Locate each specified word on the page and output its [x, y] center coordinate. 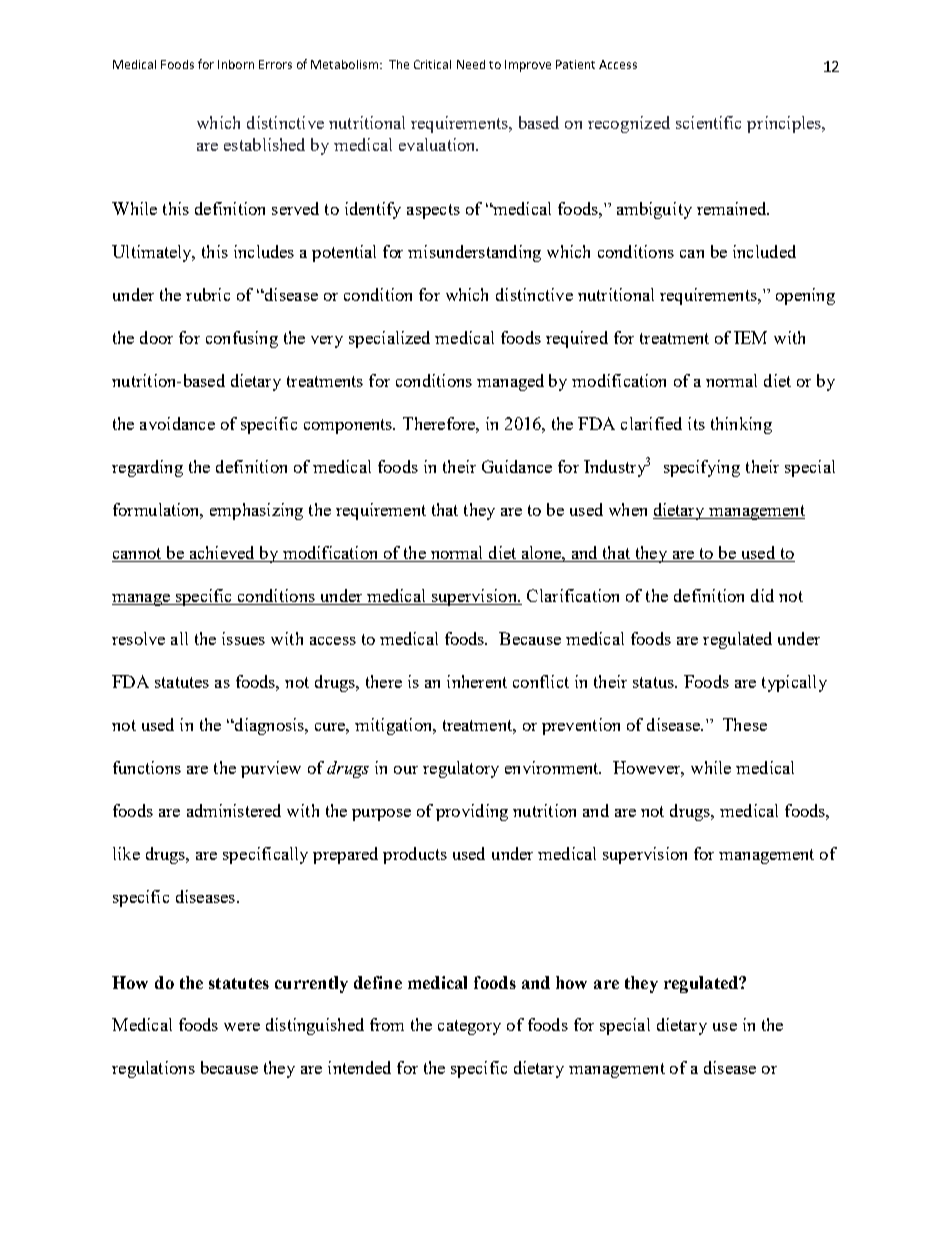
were [242, 1027]
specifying [702, 468]
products [415, 855]
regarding [147, 468]
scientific [708, 122]
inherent [477, 681]
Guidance [517, 466]
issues [243, 638]
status [654, 682]
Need [471, 64]
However [648, 768]
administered [234, 810]
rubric [208, 294]
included [764, 251]
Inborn [236, 64]
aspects [433, 211]
